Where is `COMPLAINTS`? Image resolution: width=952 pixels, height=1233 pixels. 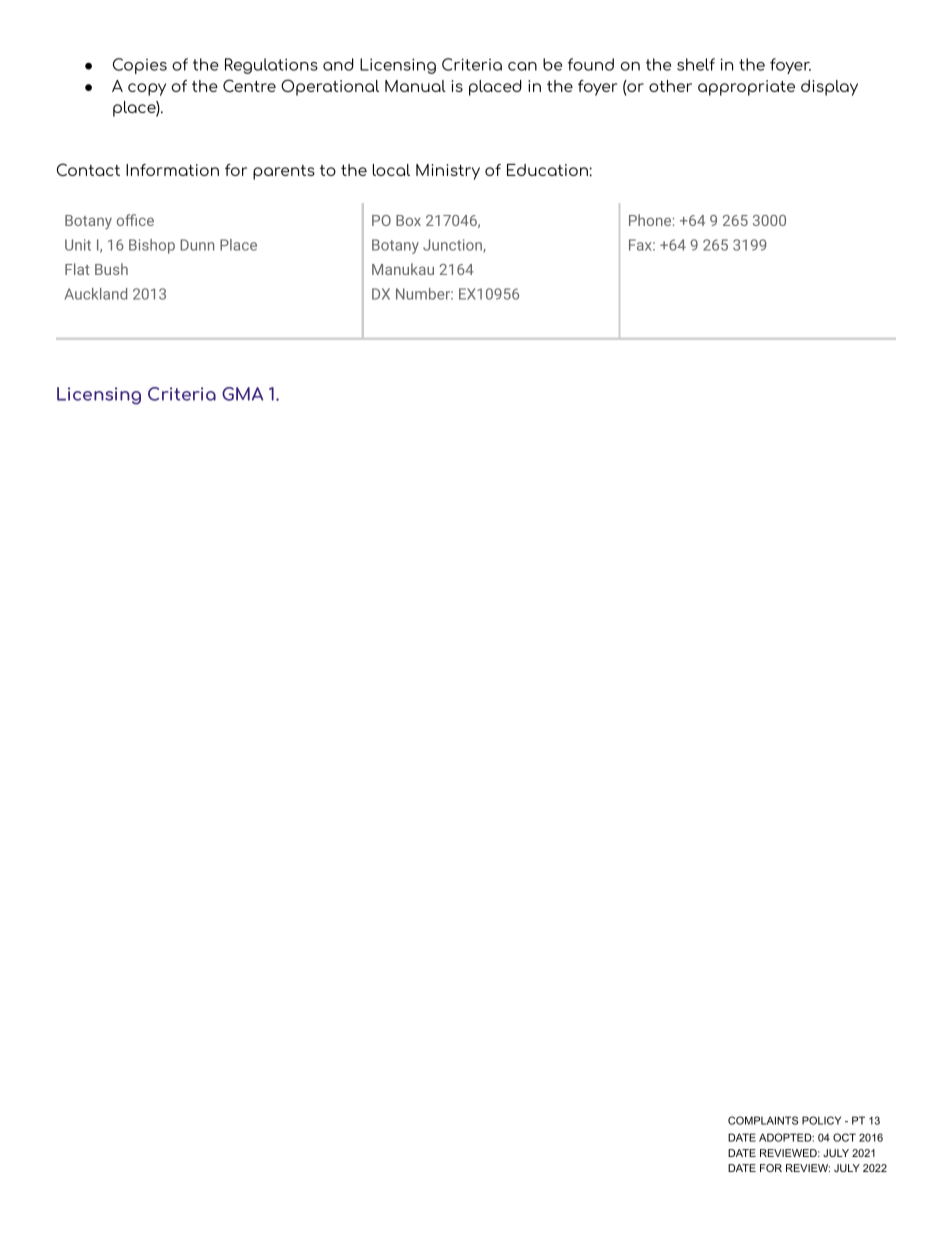
COMPLAINTS is located at coordinates (763, 1120).
